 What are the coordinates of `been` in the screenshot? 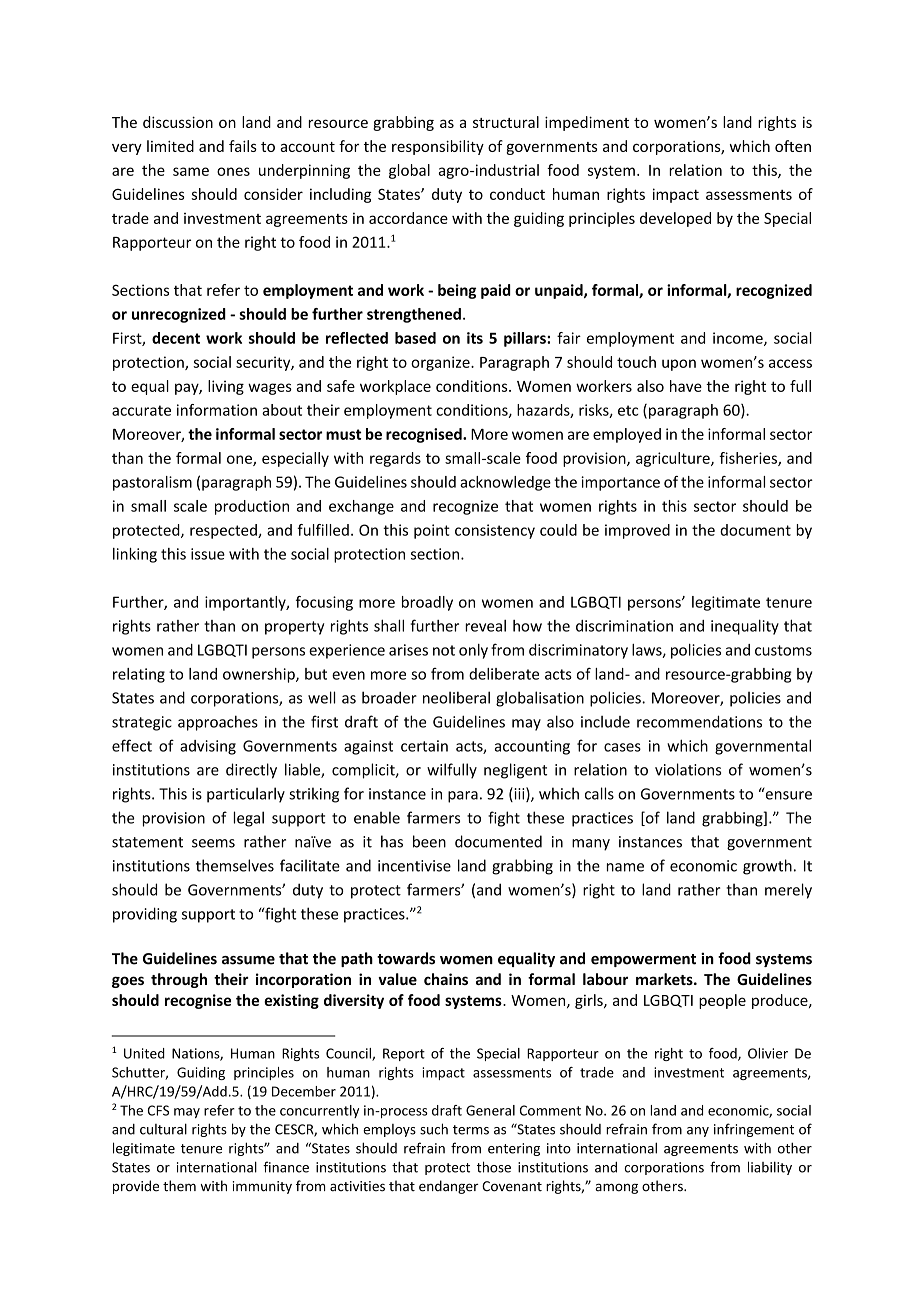 It's located at (429, 841).
